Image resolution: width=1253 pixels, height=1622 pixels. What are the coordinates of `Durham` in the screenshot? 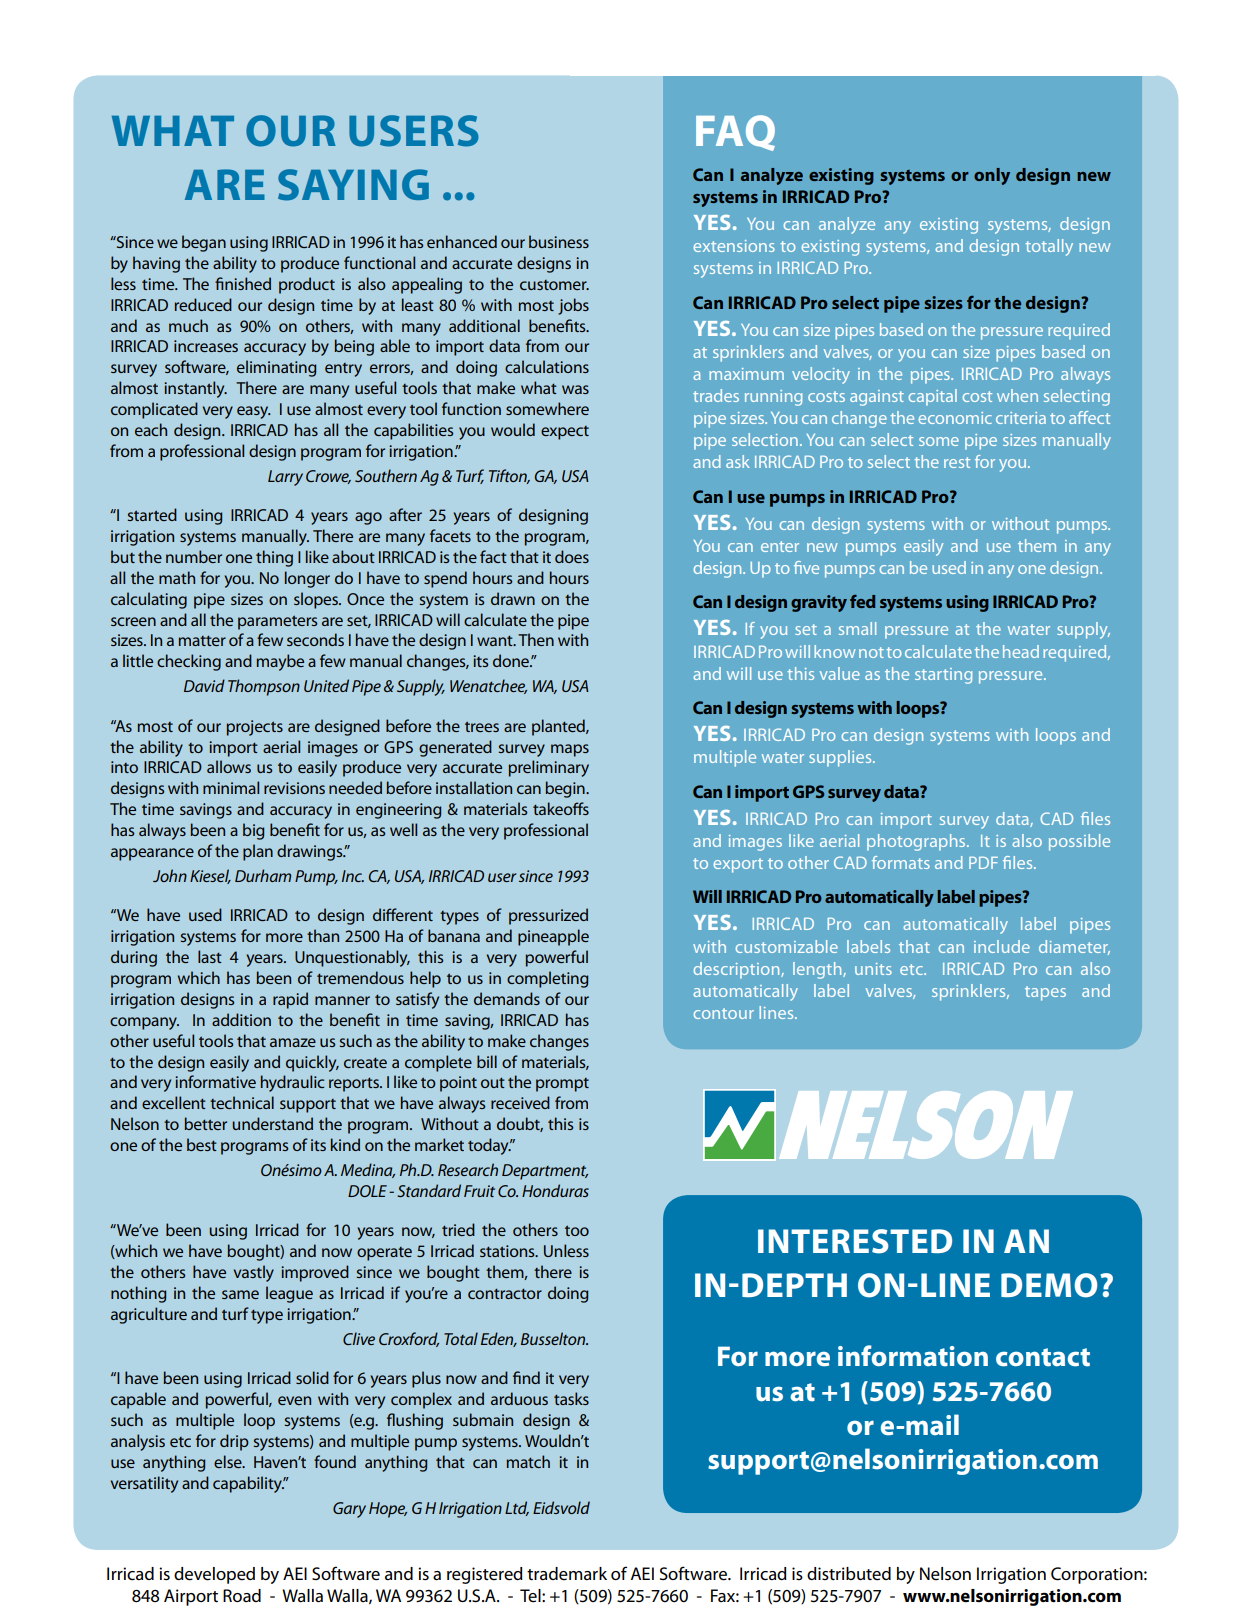 It's located at (263, 875).
